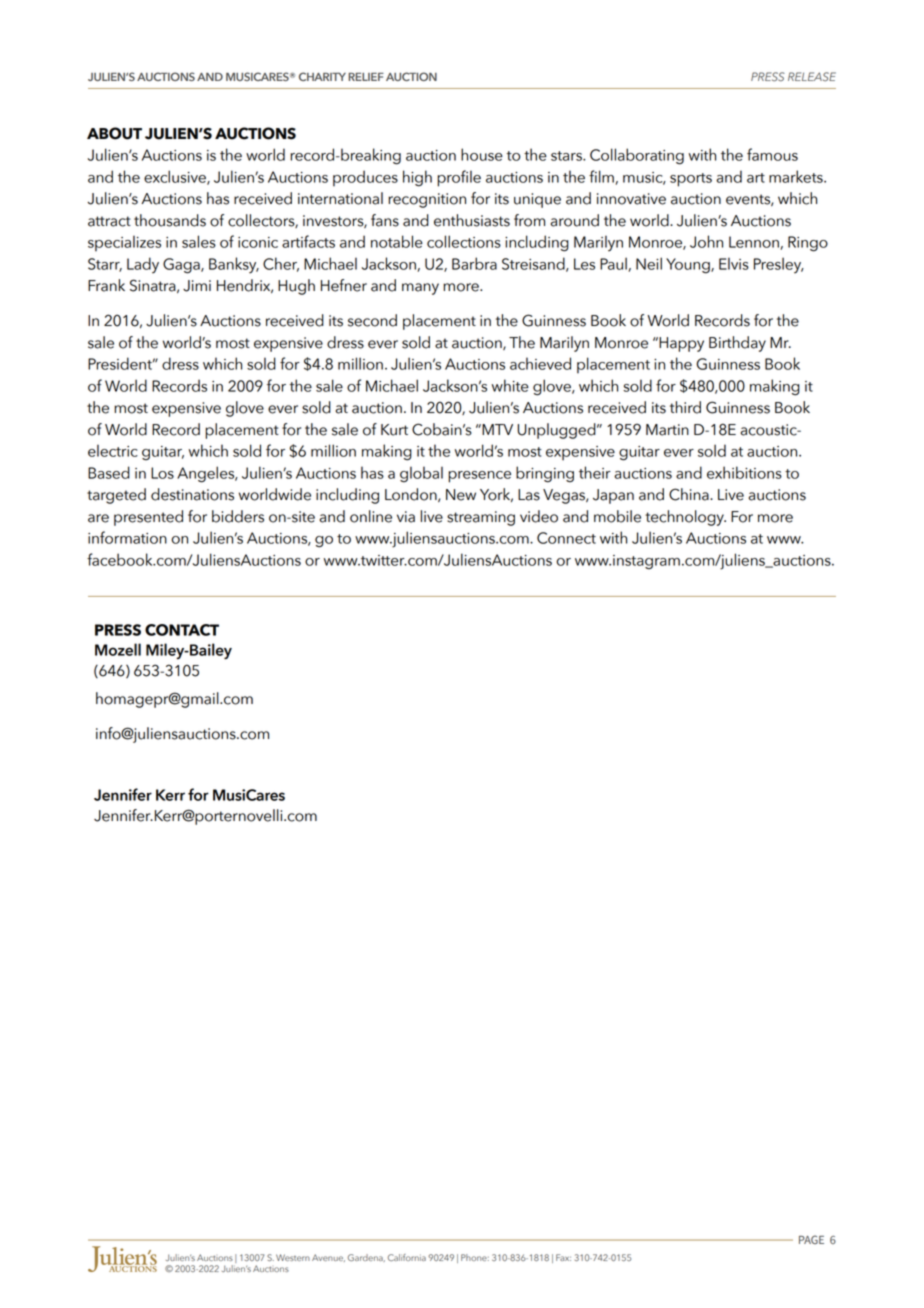  Describe the element at coordinates (481, 518) in the screenshot. I see `streaming` at that location.
